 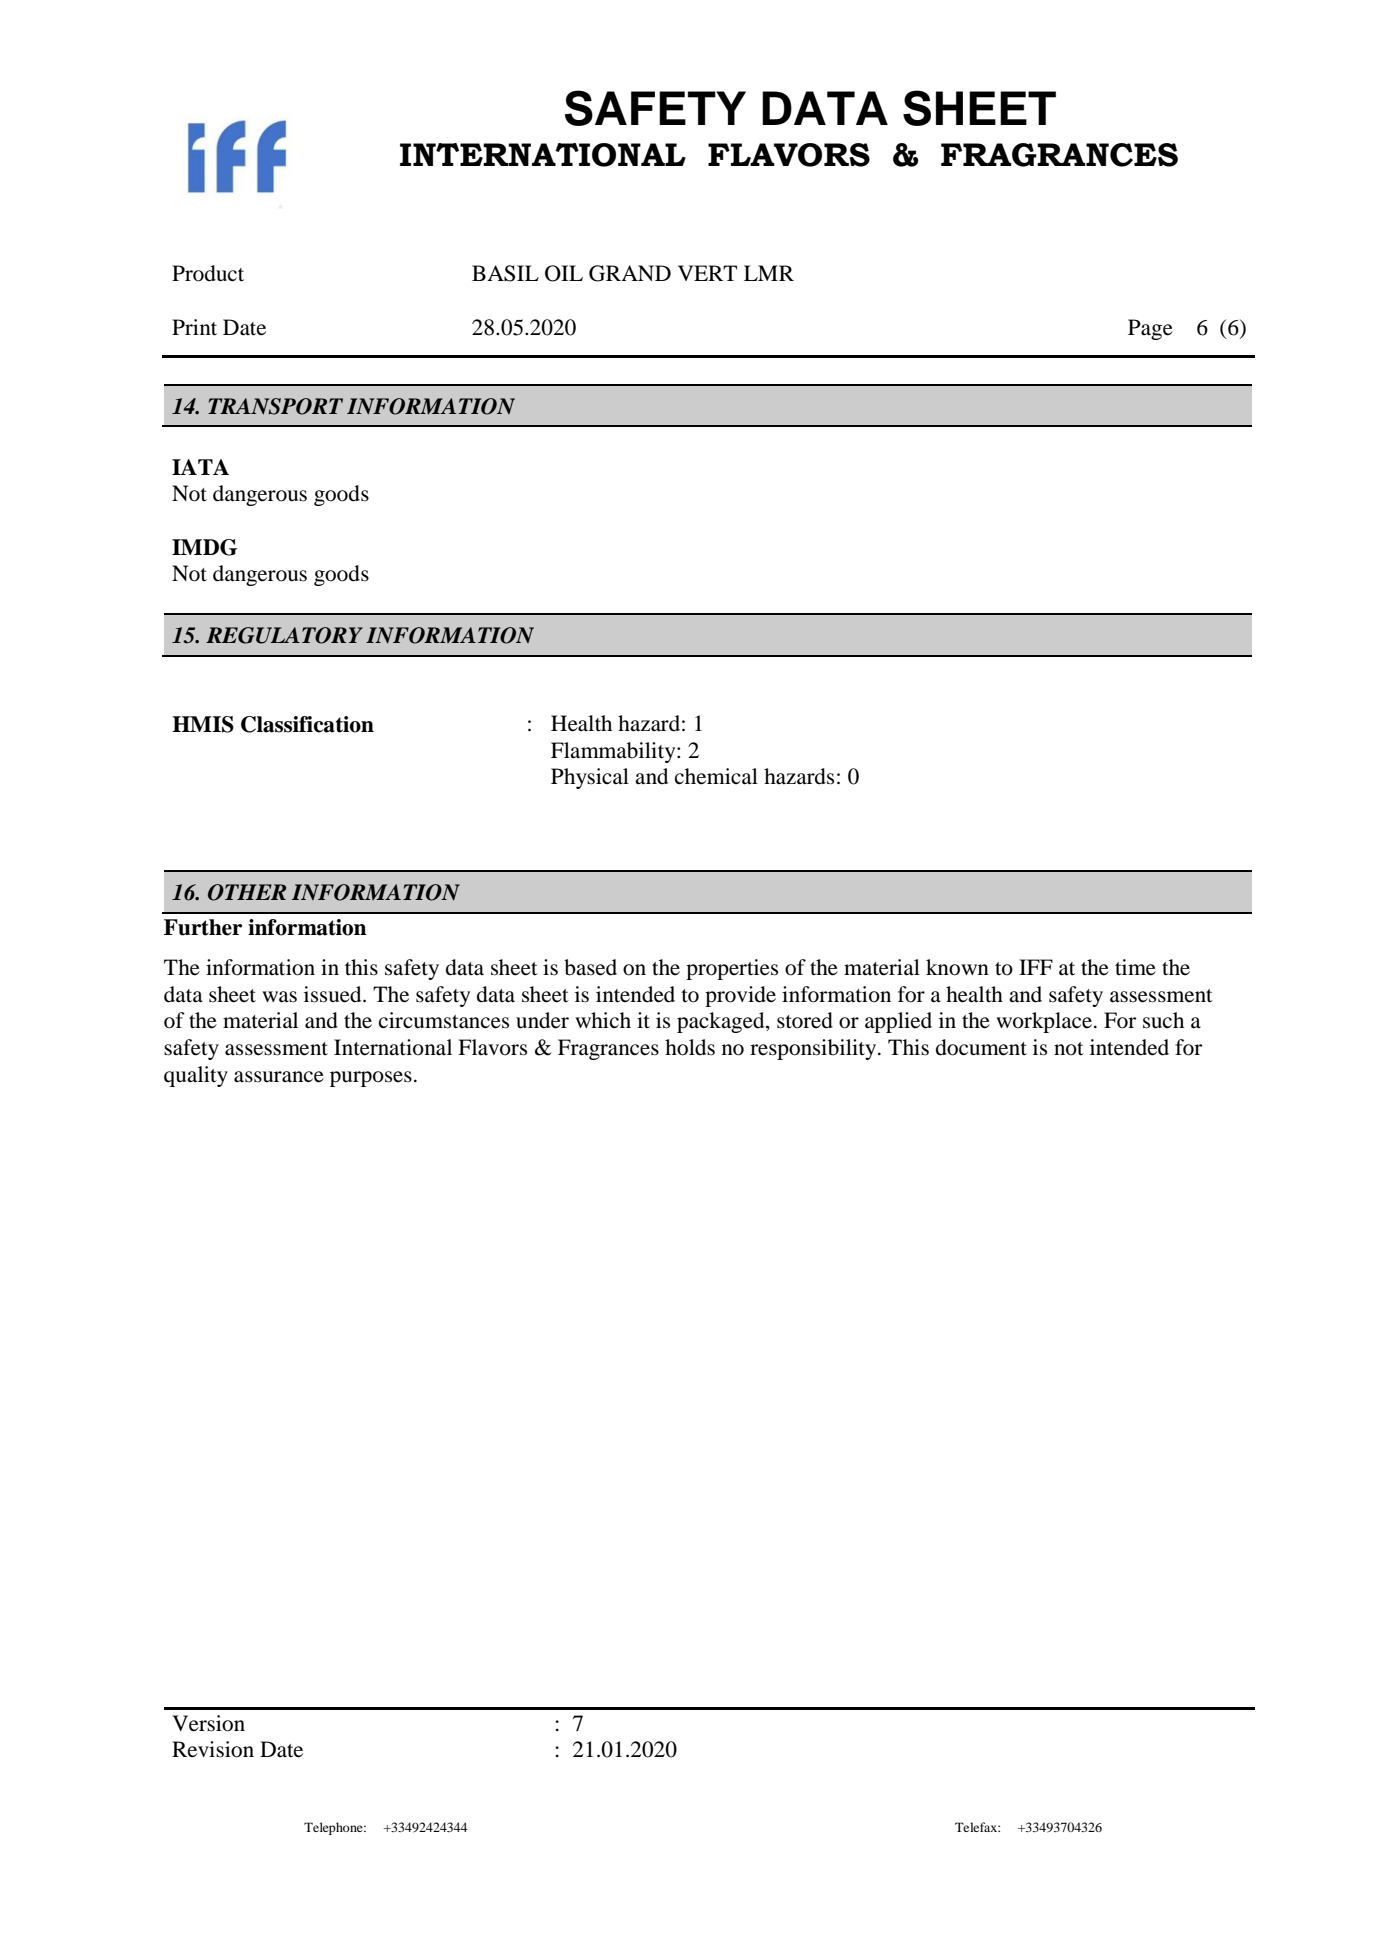 I want to click on Print, so click(x=194, y=327).
